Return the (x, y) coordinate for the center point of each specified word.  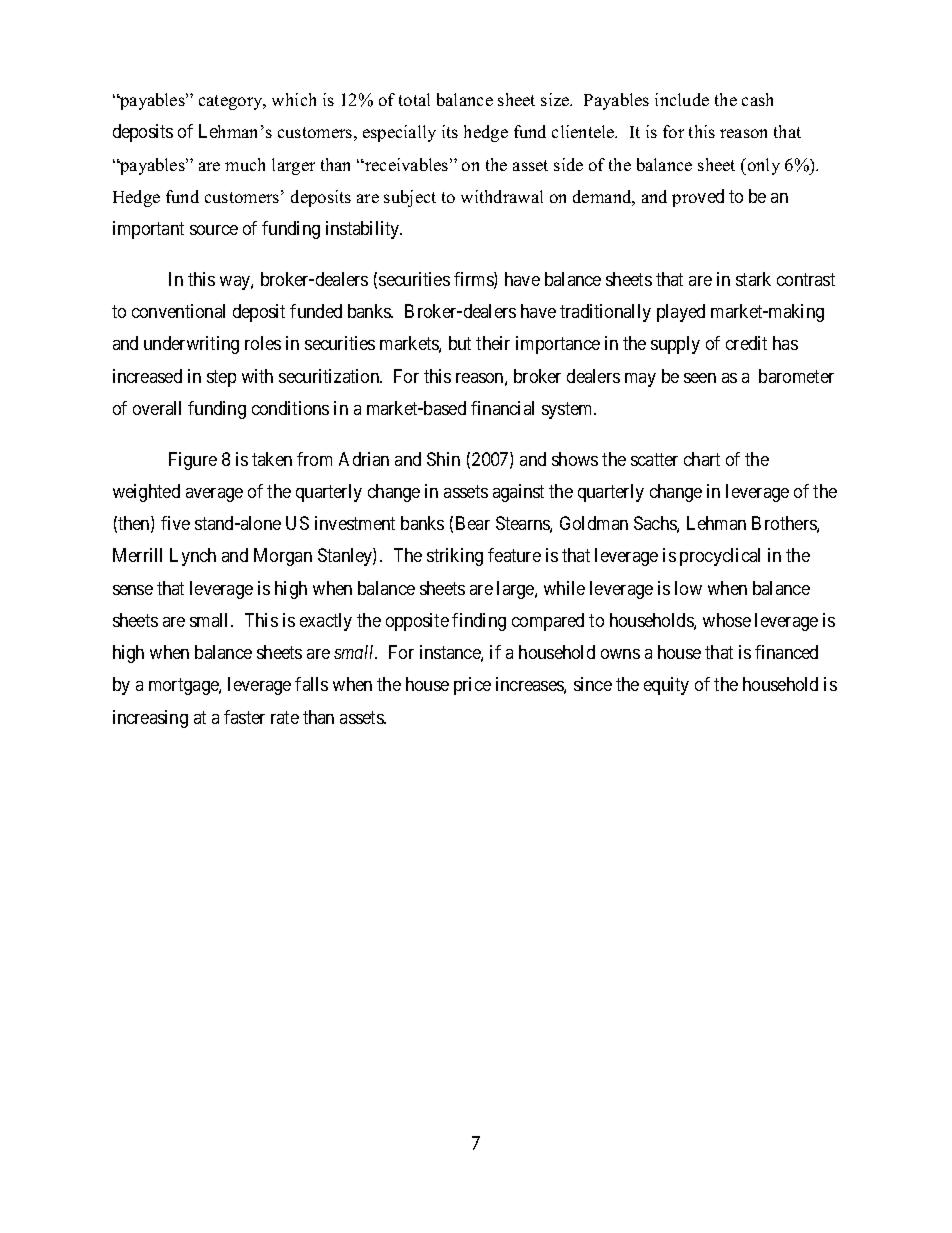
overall (157, 408)
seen (700, 378)
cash (757, 99)
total (414, 99)
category (232, 102)
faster (244, 717)
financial (502, 408)
